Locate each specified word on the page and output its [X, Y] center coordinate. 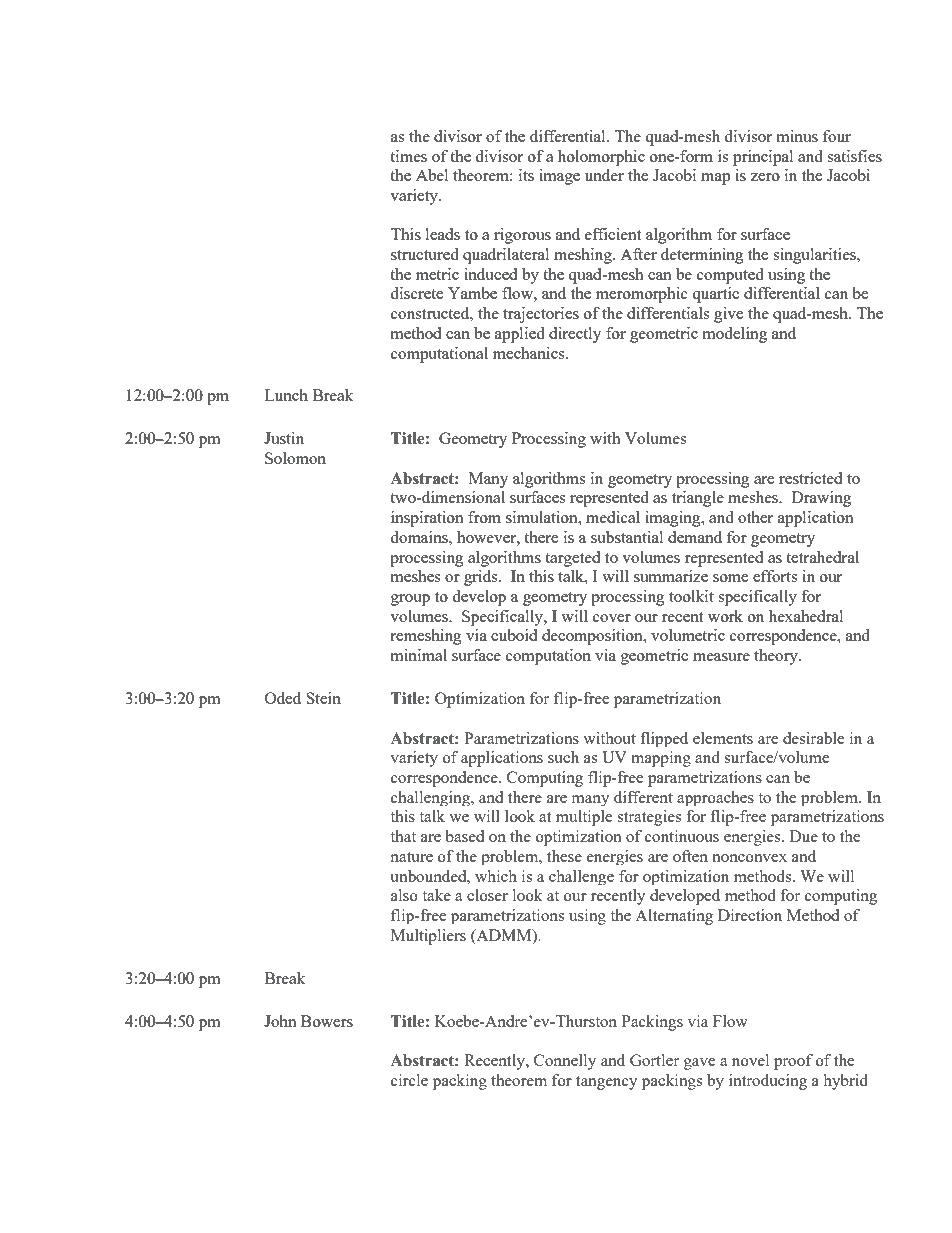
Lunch [286, 395]
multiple [584, 818]
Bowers [327, 1021]
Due [804, 836]
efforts [775, 576]
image [559, 177]
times [408, 156]
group [410, 600]
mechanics [530, 353]
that [403, 836]
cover [612, 618]
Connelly [565, 1062]
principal [763, 158]
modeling [735, 335]
